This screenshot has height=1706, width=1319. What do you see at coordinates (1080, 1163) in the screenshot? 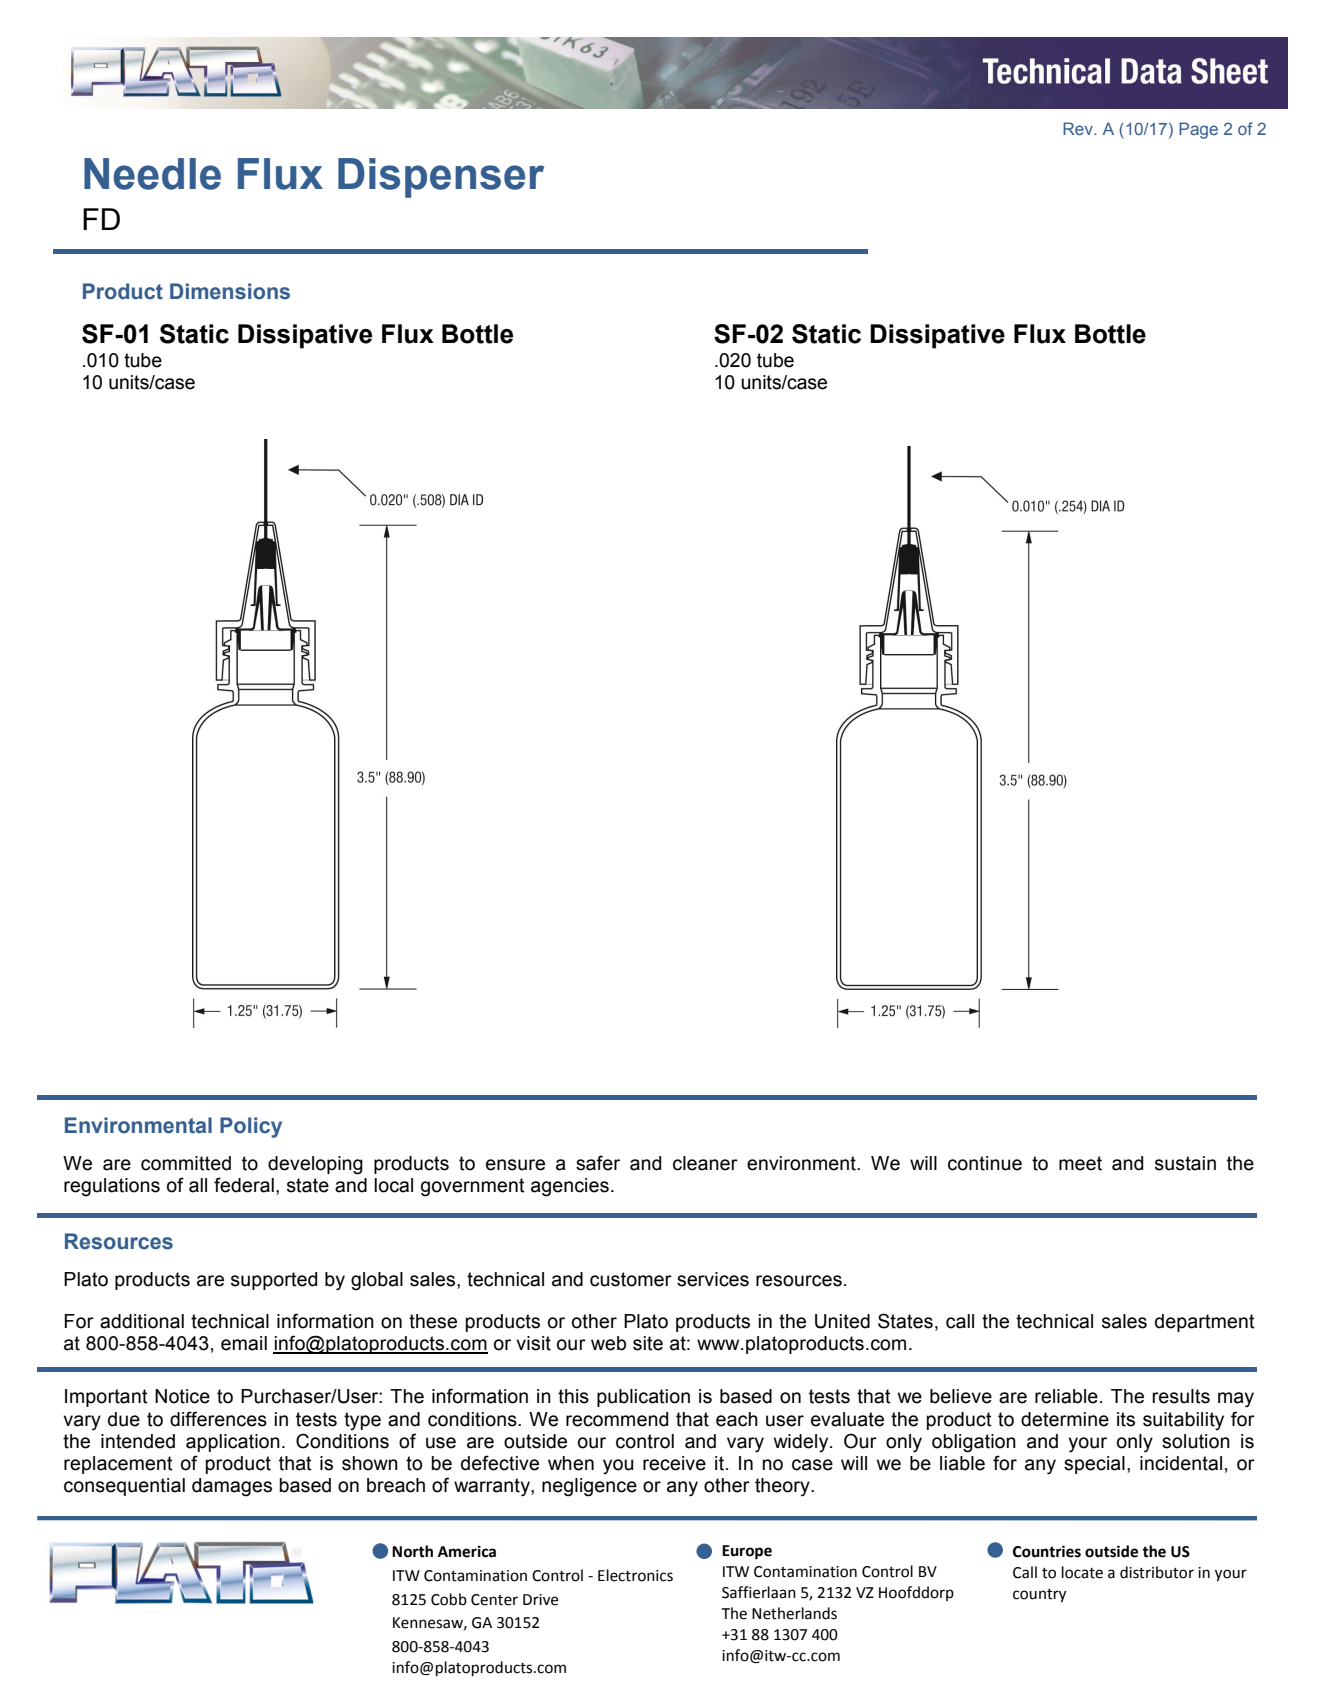
I see `meet` at bounding box center [1080, 1163].
